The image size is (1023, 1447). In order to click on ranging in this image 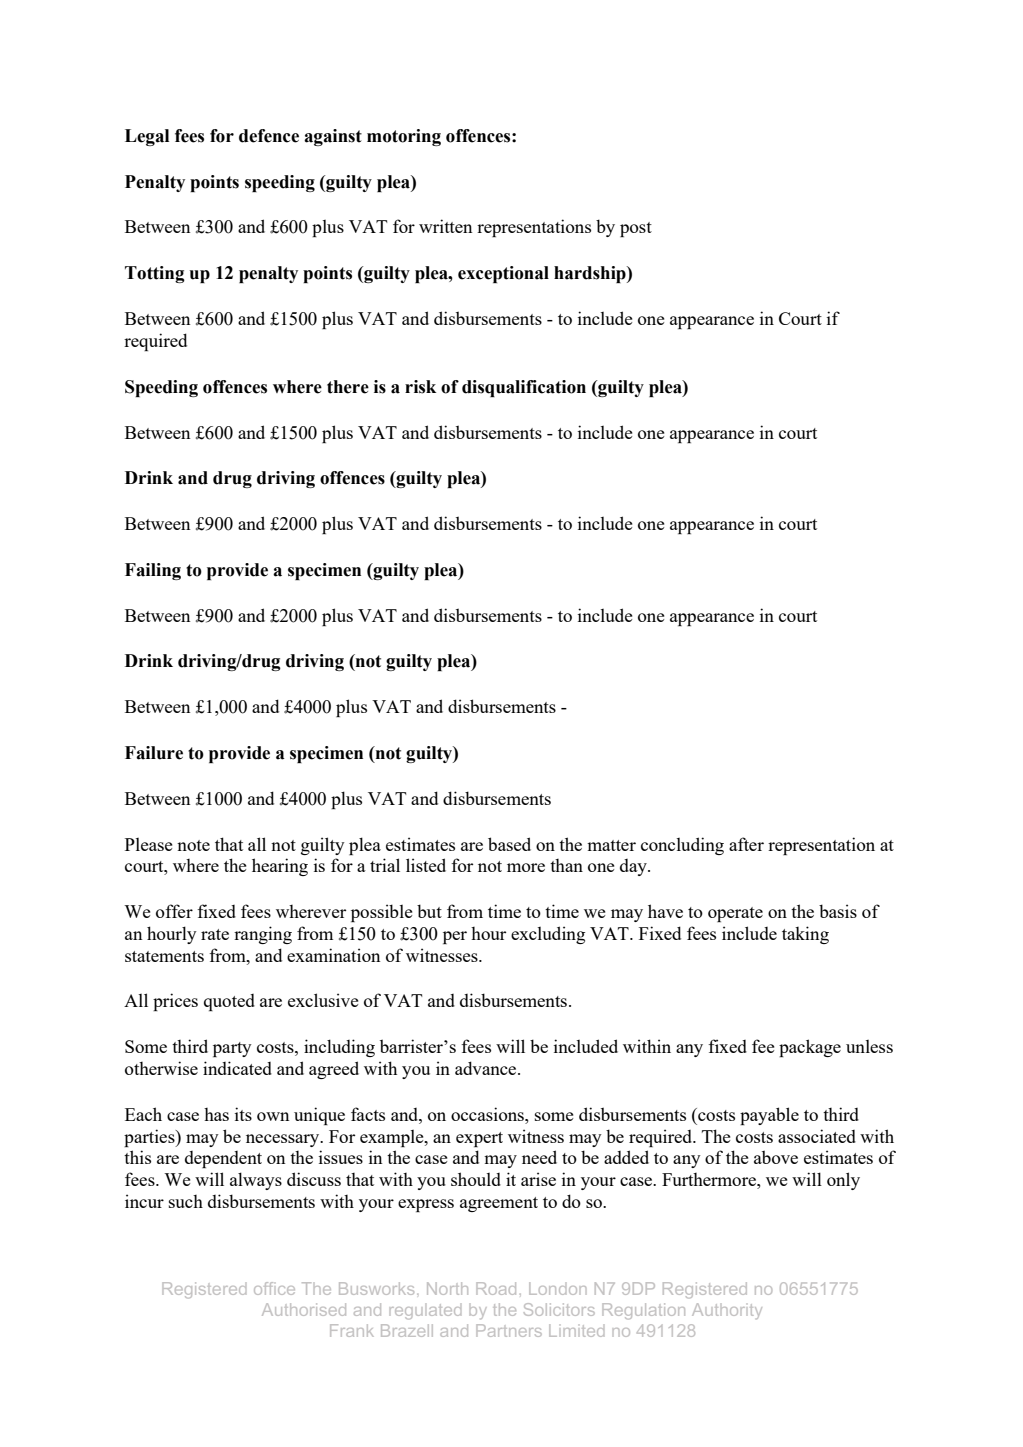, I will do `click(263, 935)`.
